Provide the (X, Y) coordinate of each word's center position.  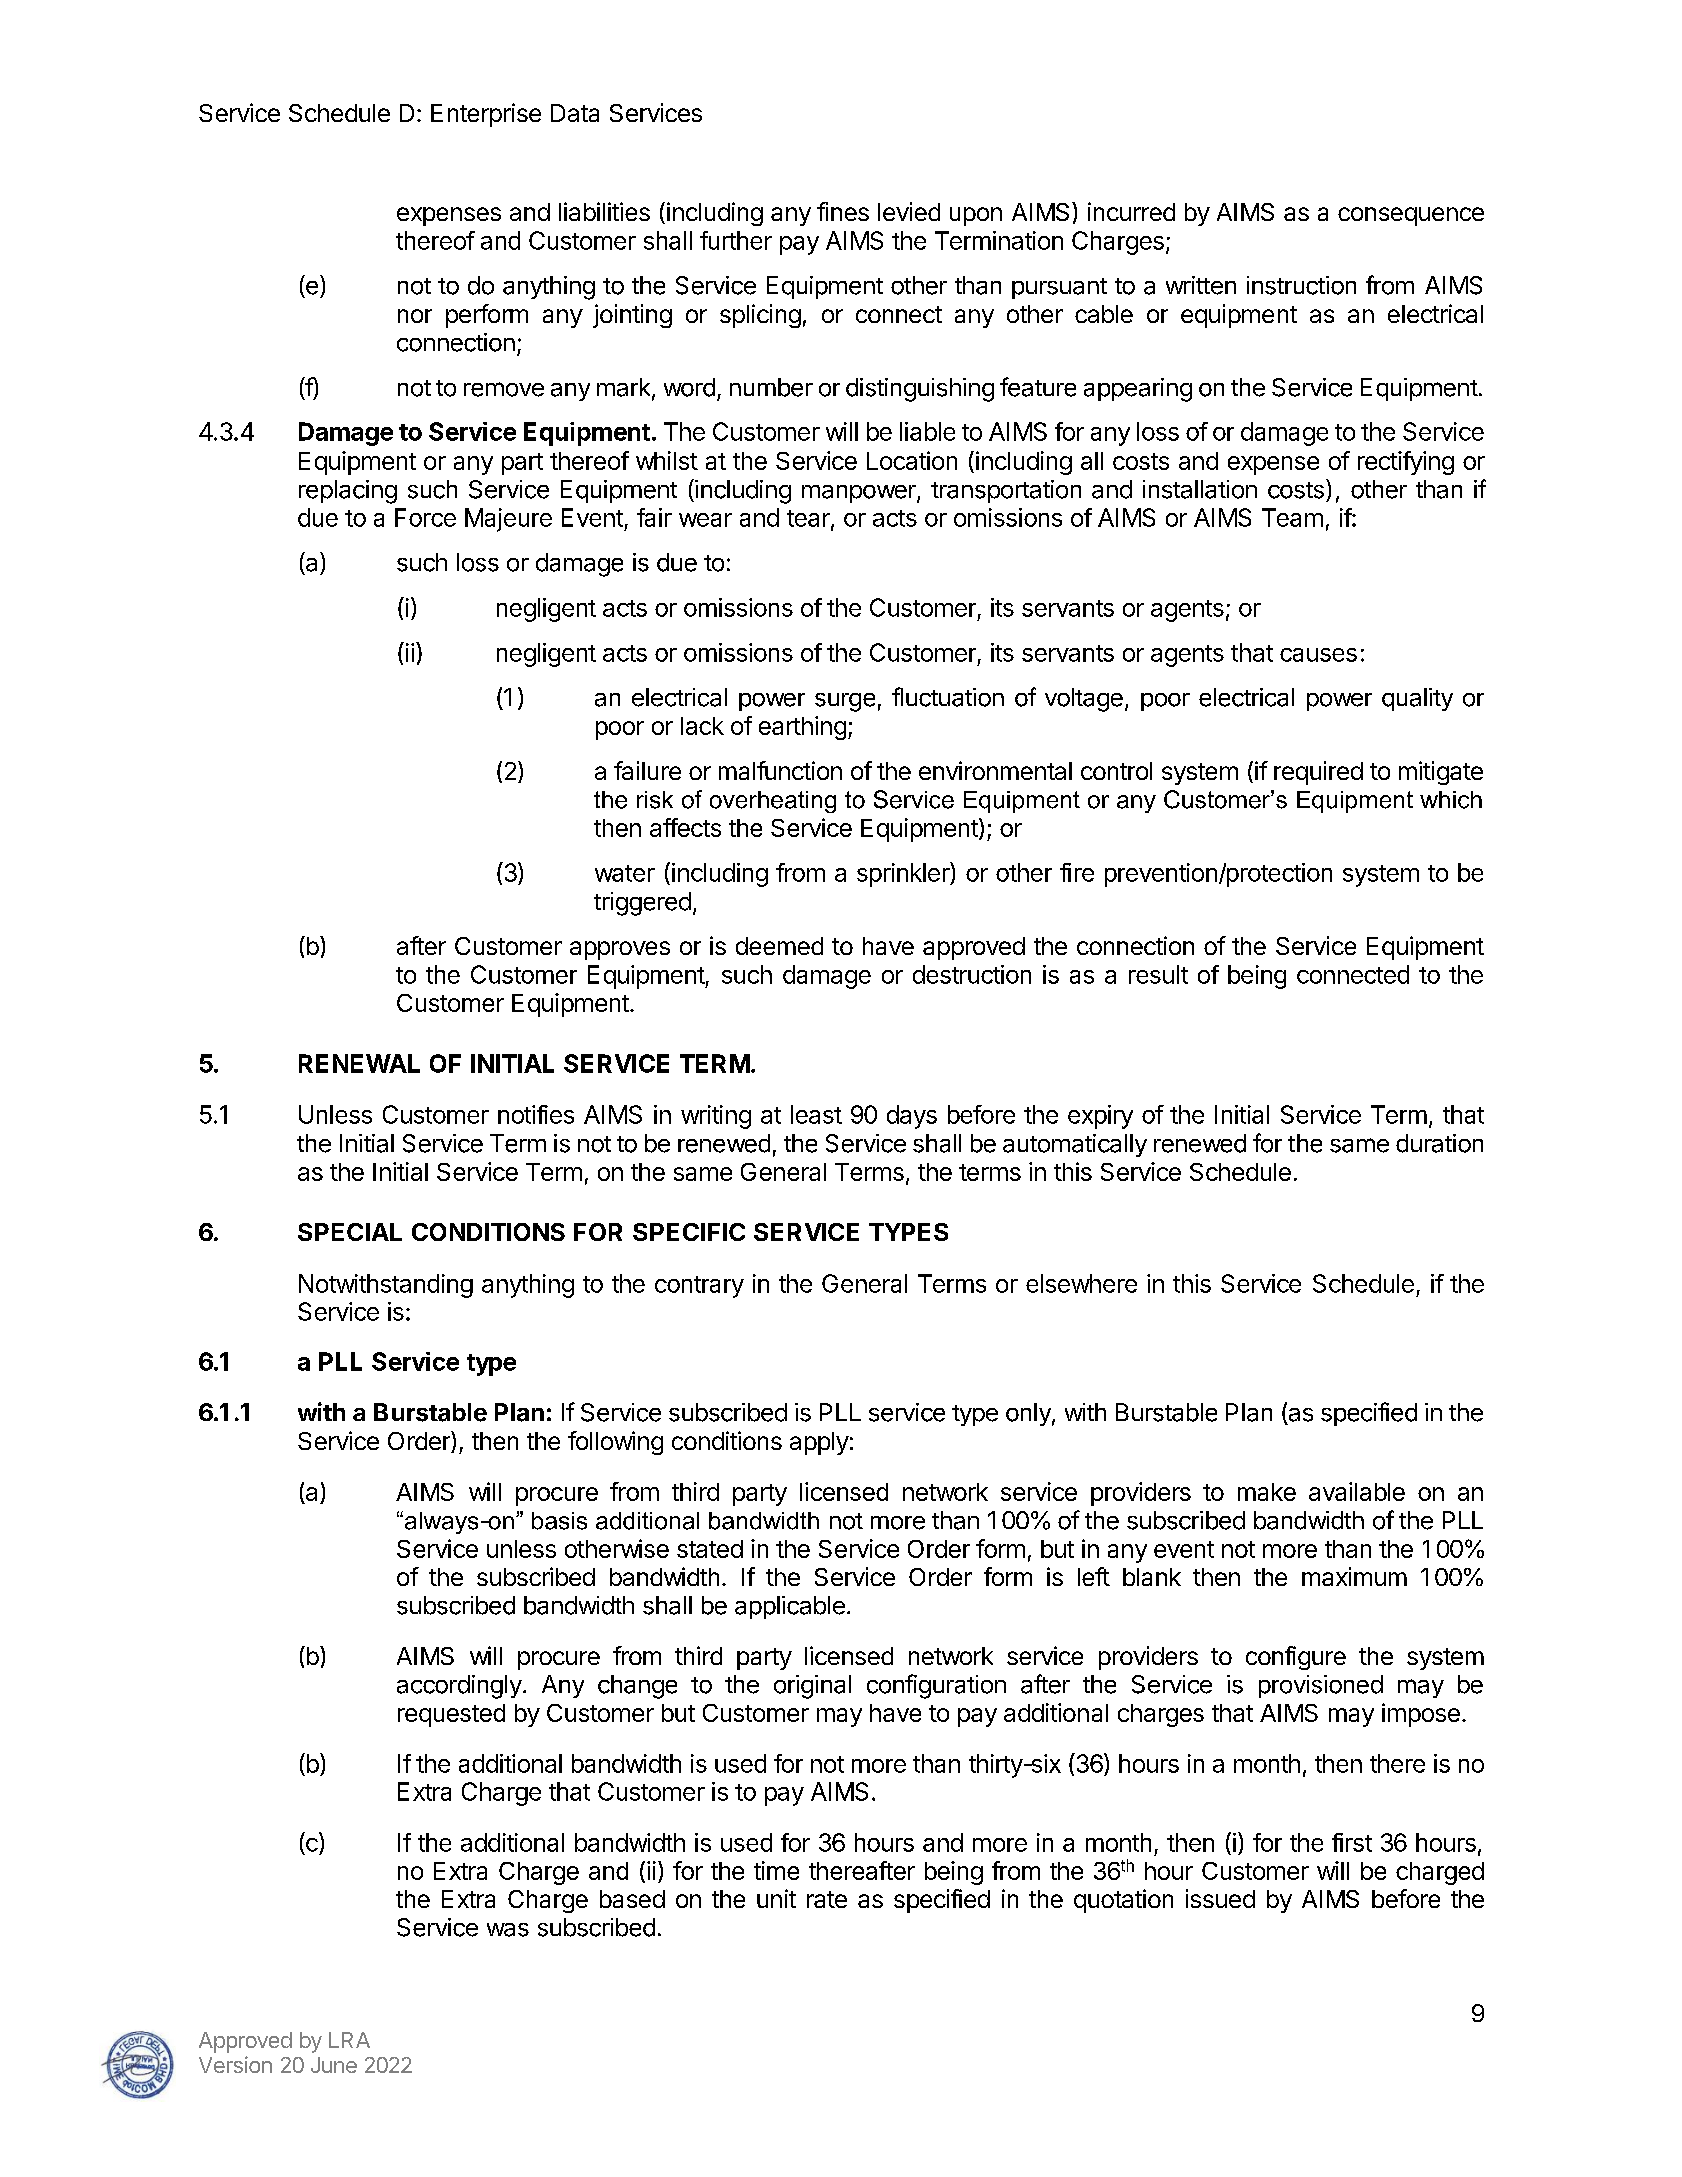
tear (809, 519)
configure (1296, 1658)
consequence (1411, 216)
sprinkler (904, 874)
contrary (699, 1287)
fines (843, 211)
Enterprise (486, 115)
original (812, 1687)
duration (1439, 1143)
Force (425, 517)
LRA (349, 2040)
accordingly (459, 1687)
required (1318, 773)
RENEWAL (359, 1063)
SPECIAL (350, 1232)
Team (1292, 517)
